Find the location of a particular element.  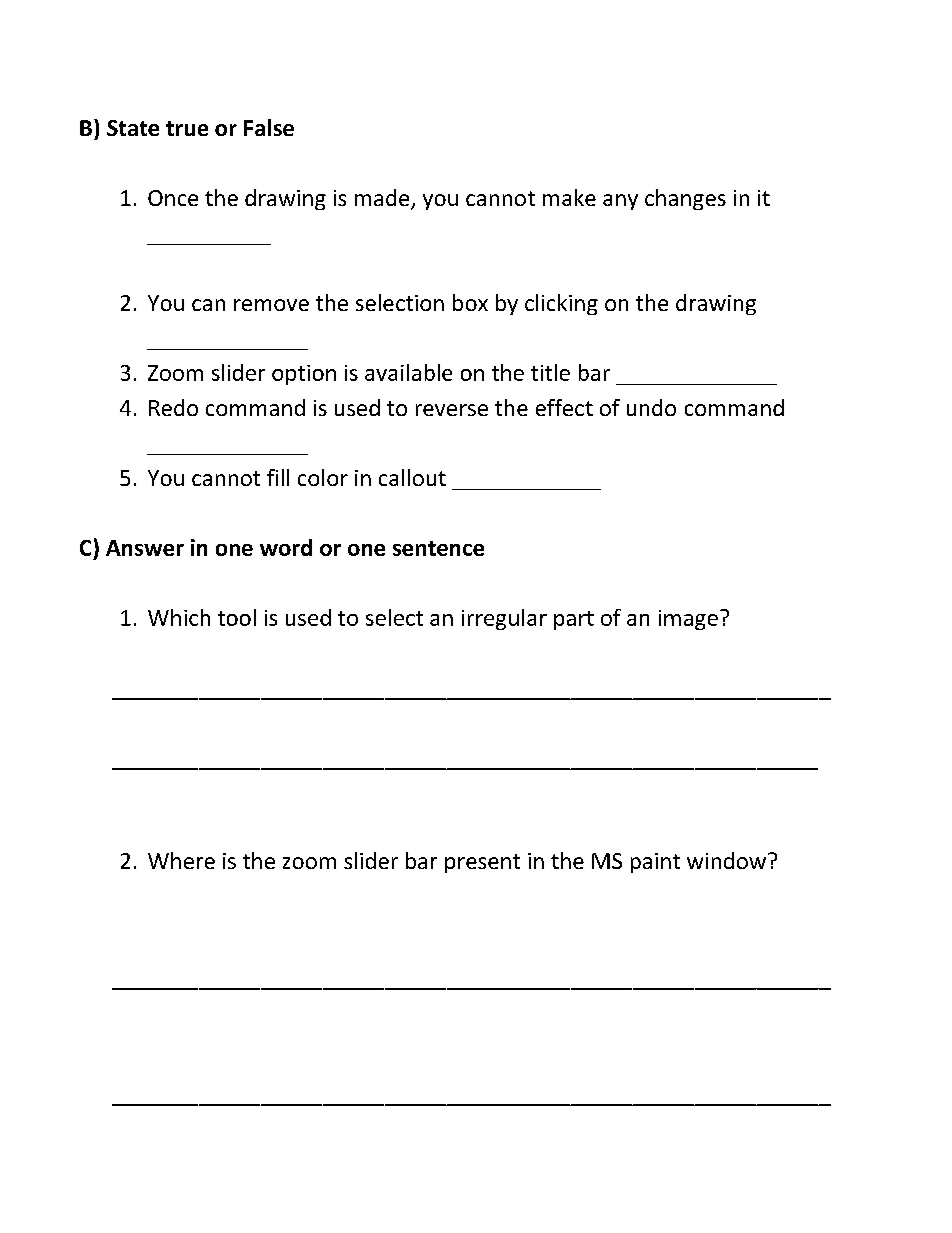

irregular is located at coordinates (504, 619).
